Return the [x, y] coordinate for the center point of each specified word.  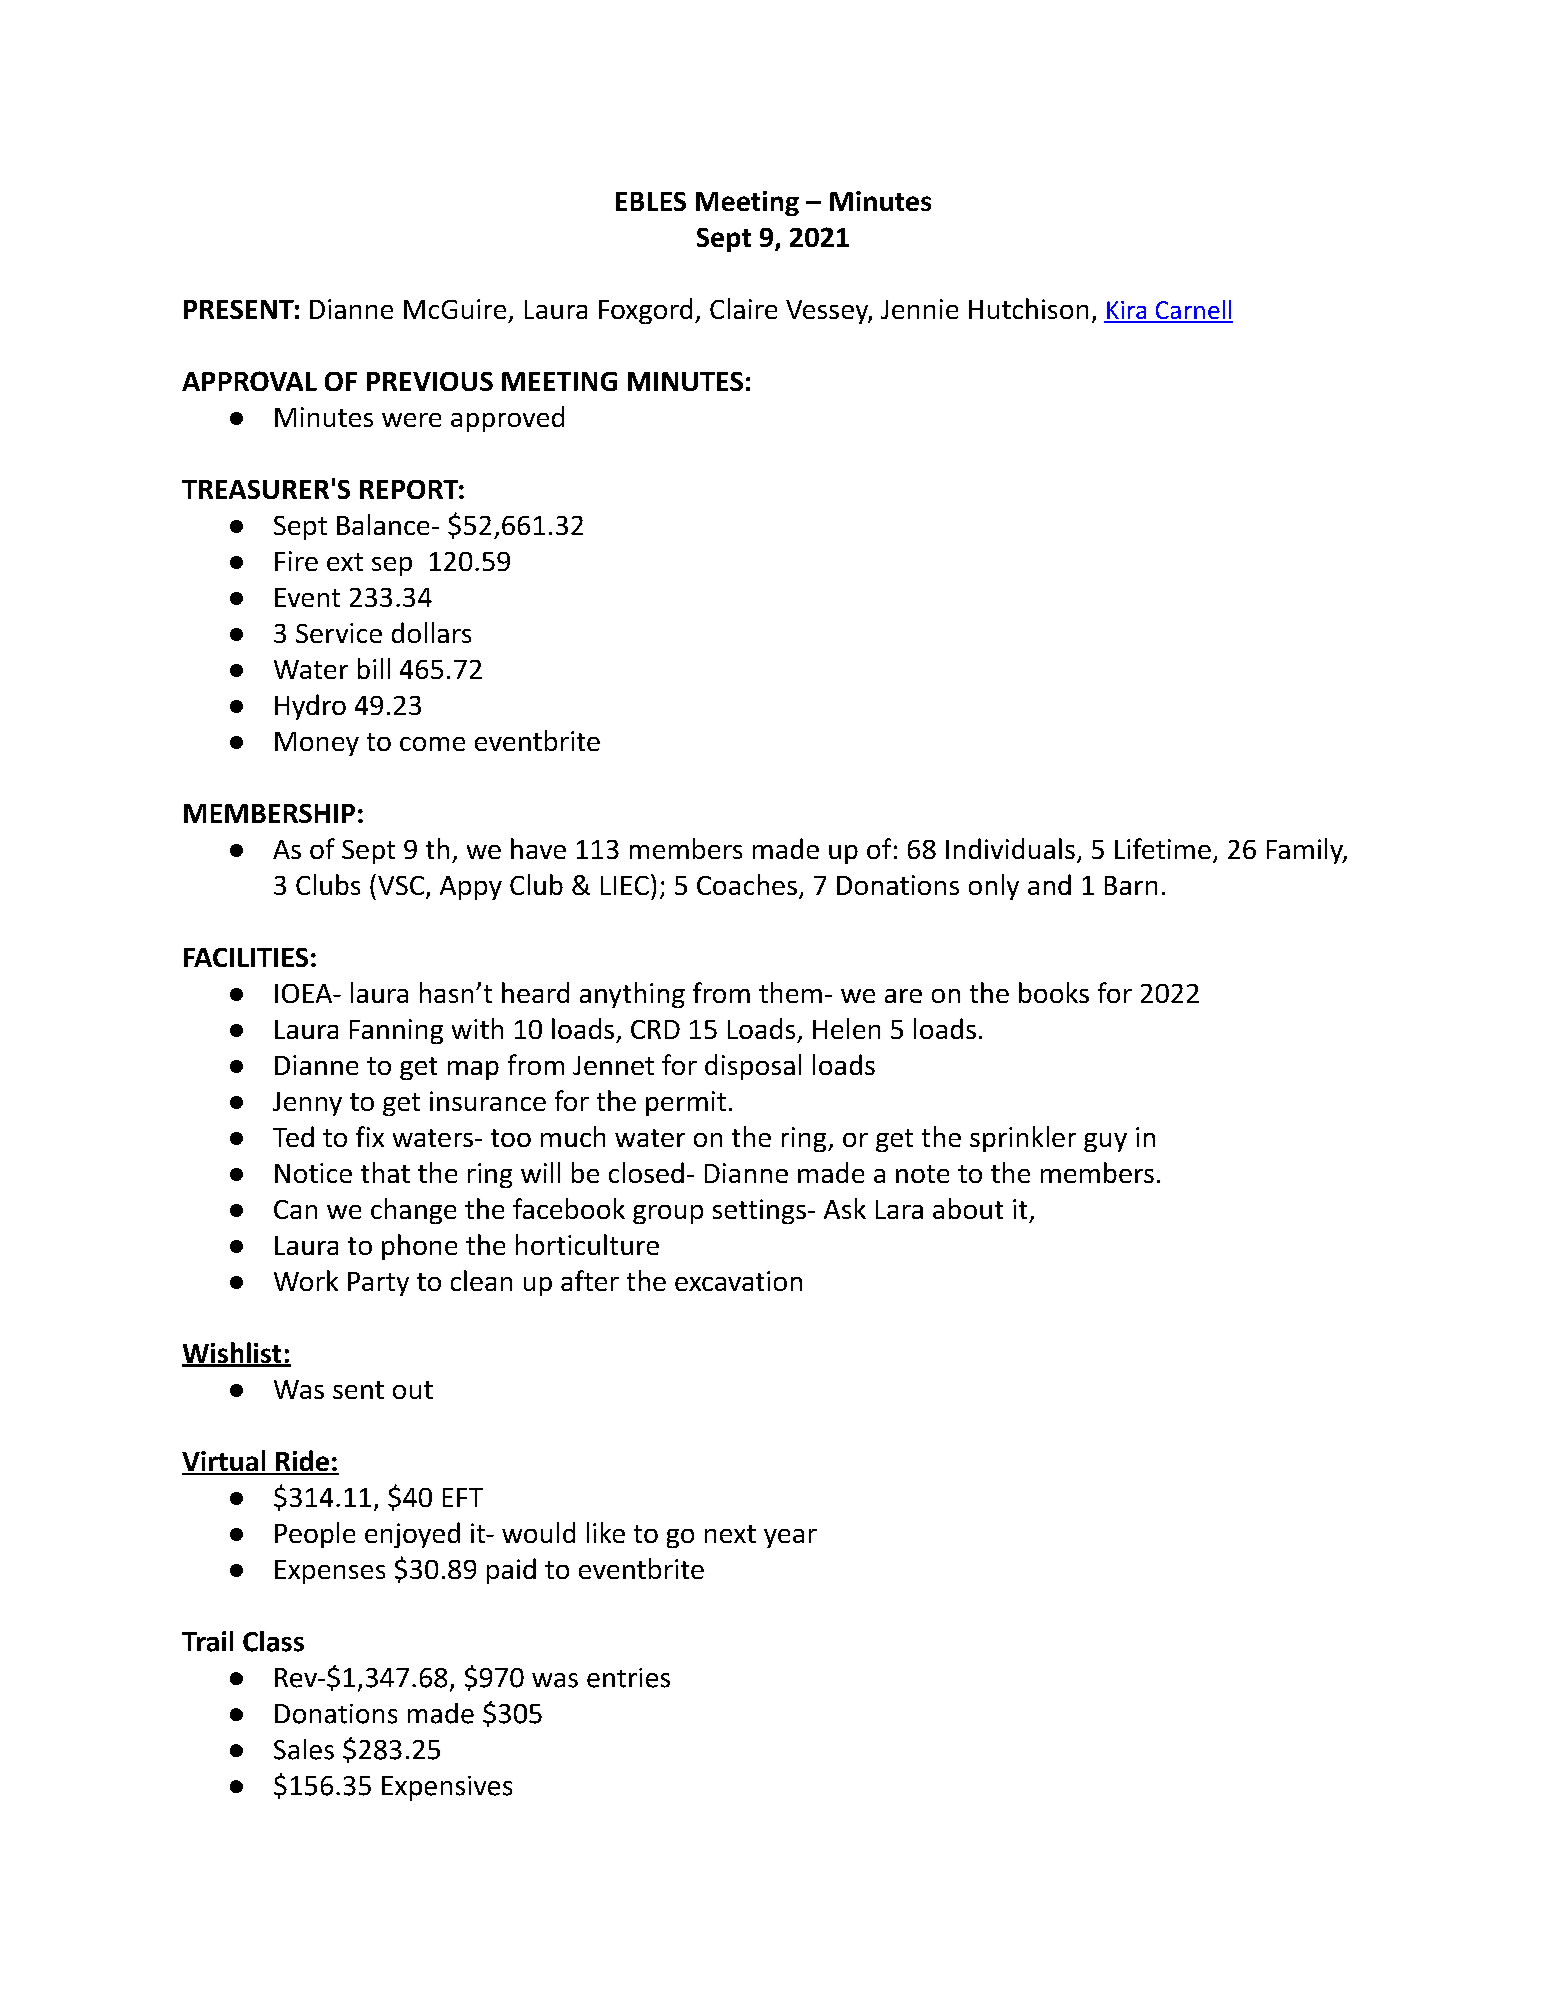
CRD [655, 1029]
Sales [304, 1749]
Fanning [396, 1031]
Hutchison [1028, 308]
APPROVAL [249, 381]
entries [628, 1678]
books [1054, 992]
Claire [743, 308]
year [790, 1538]
